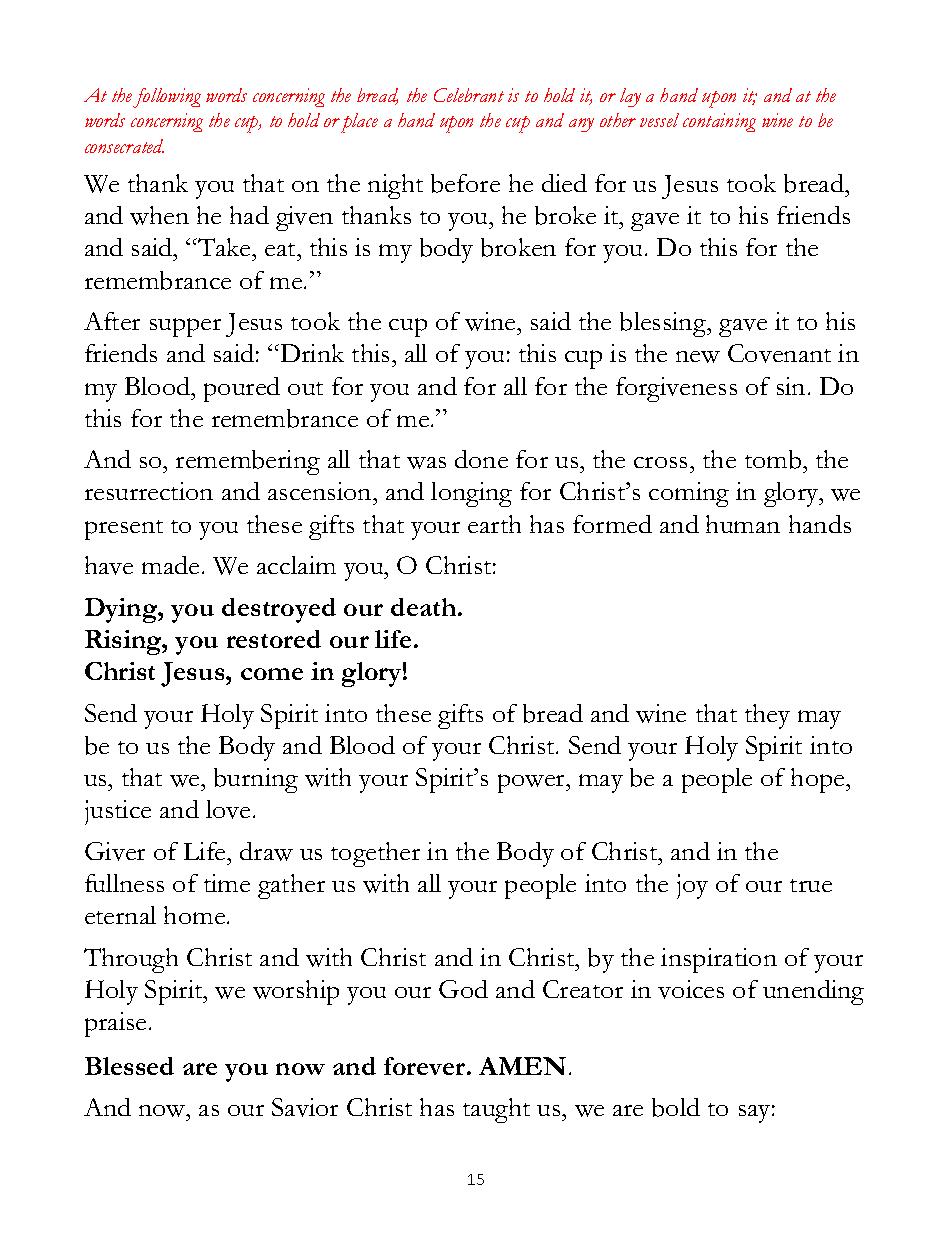  I want to click on bold, so click(676, 1107).
